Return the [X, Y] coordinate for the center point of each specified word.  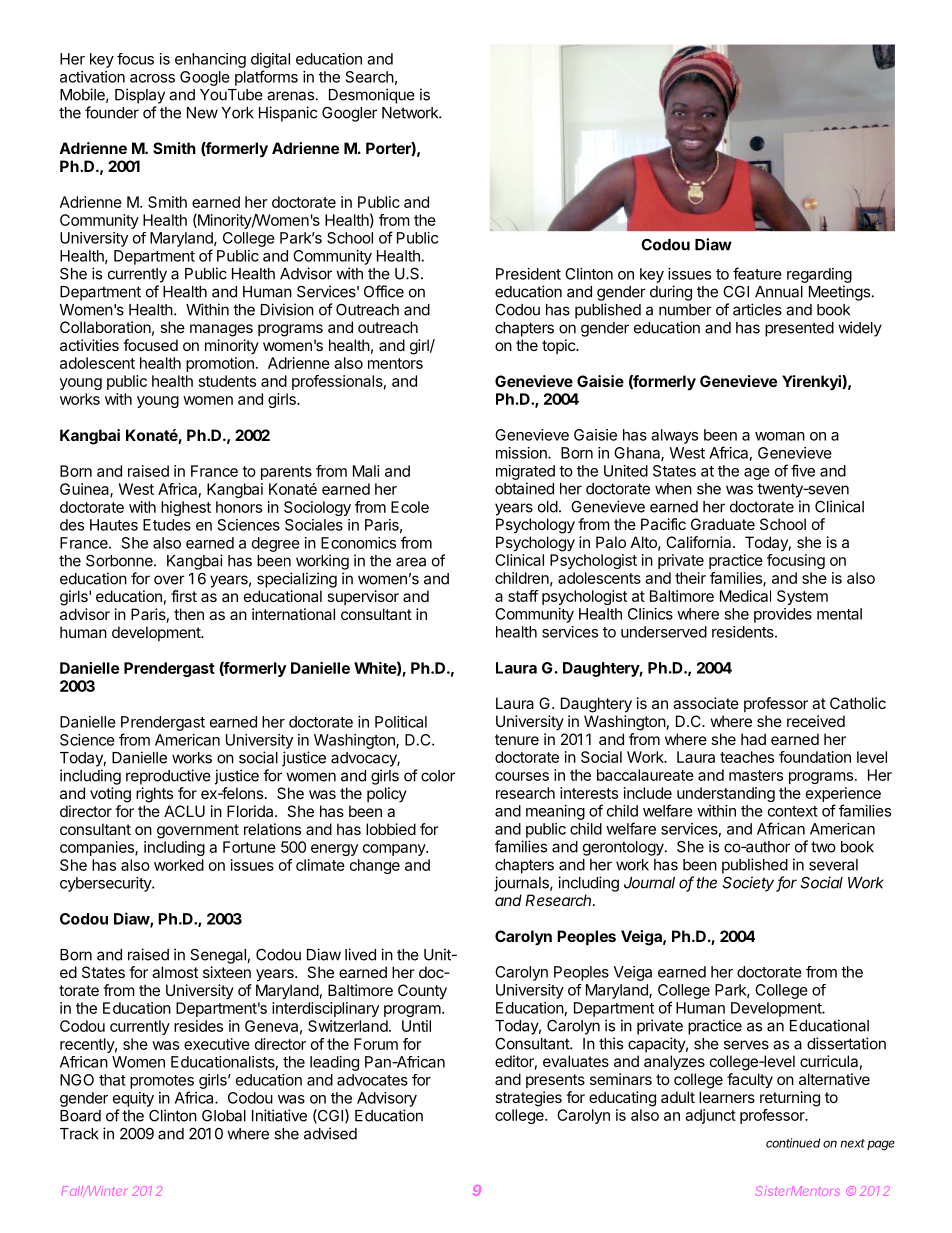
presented [799, 329]
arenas [290, 96]
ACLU [184, 811]
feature [757, 273]
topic [559, 346]
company [395, 850]
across [152, 78]
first [184, 596]
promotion [220, 364]
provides [783, 615]
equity [133, 1099]
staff [523, 596]
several [833, 865]
